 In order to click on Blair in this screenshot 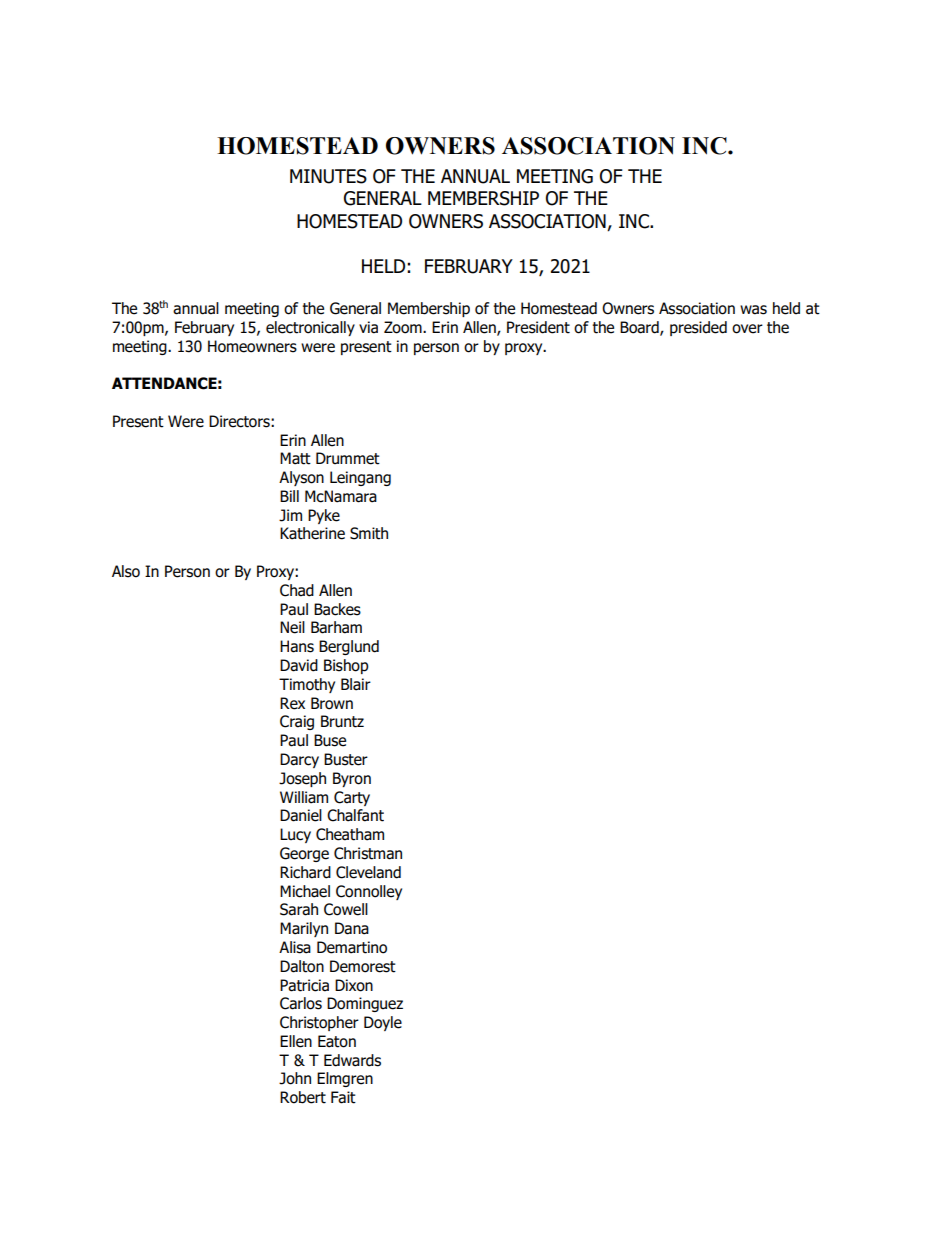, I will do `click(356, 684)`.
